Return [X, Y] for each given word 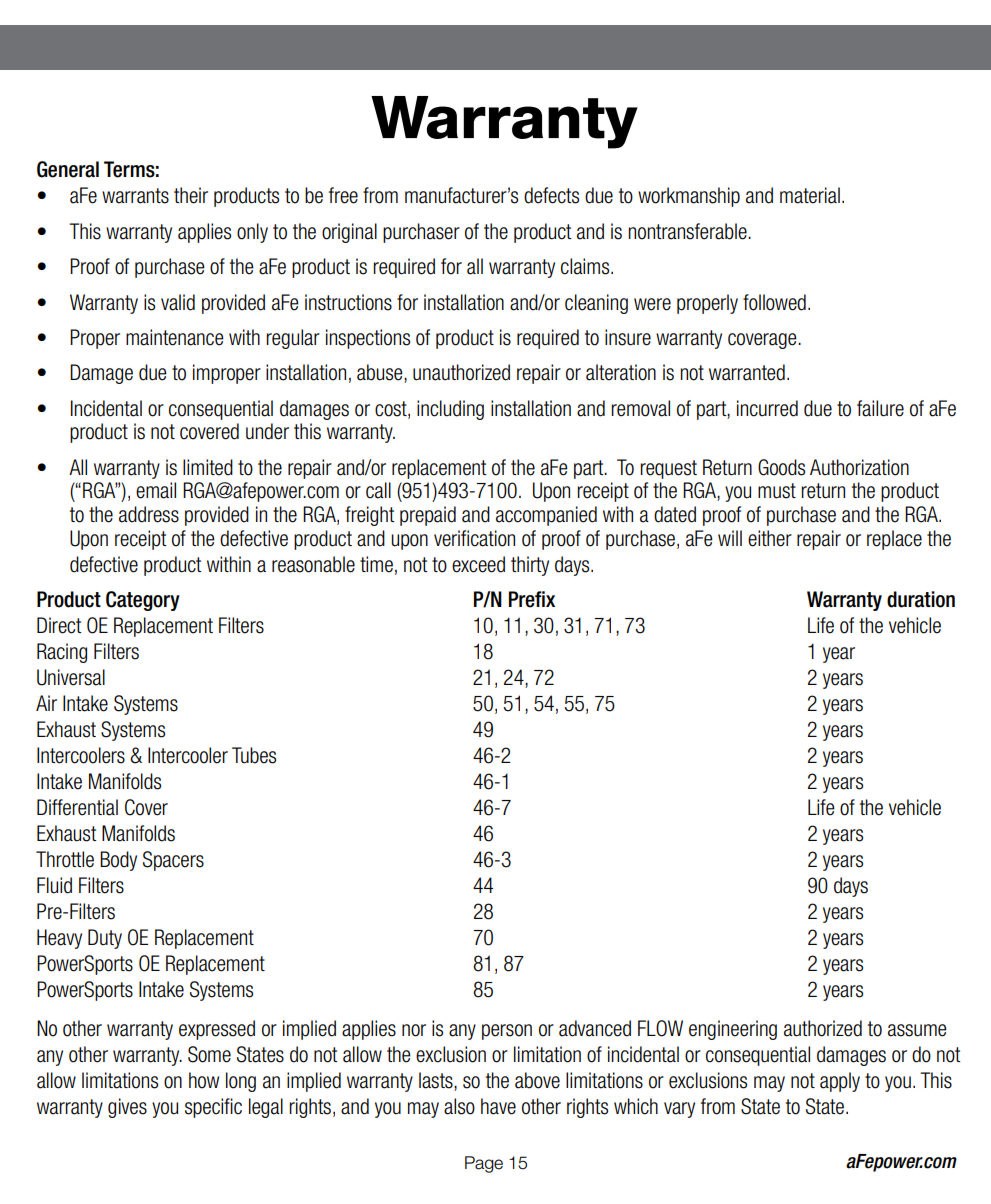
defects [551, 195]
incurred [767, 408]
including [450, 410]
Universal [71, 677]
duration [921, 599]
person [507, 1032]
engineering [733, 1030]
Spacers [173, 861]
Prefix [532, 599]
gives [127, 1108]
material [810, 195]
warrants [135, 196]
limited [208, 467]
